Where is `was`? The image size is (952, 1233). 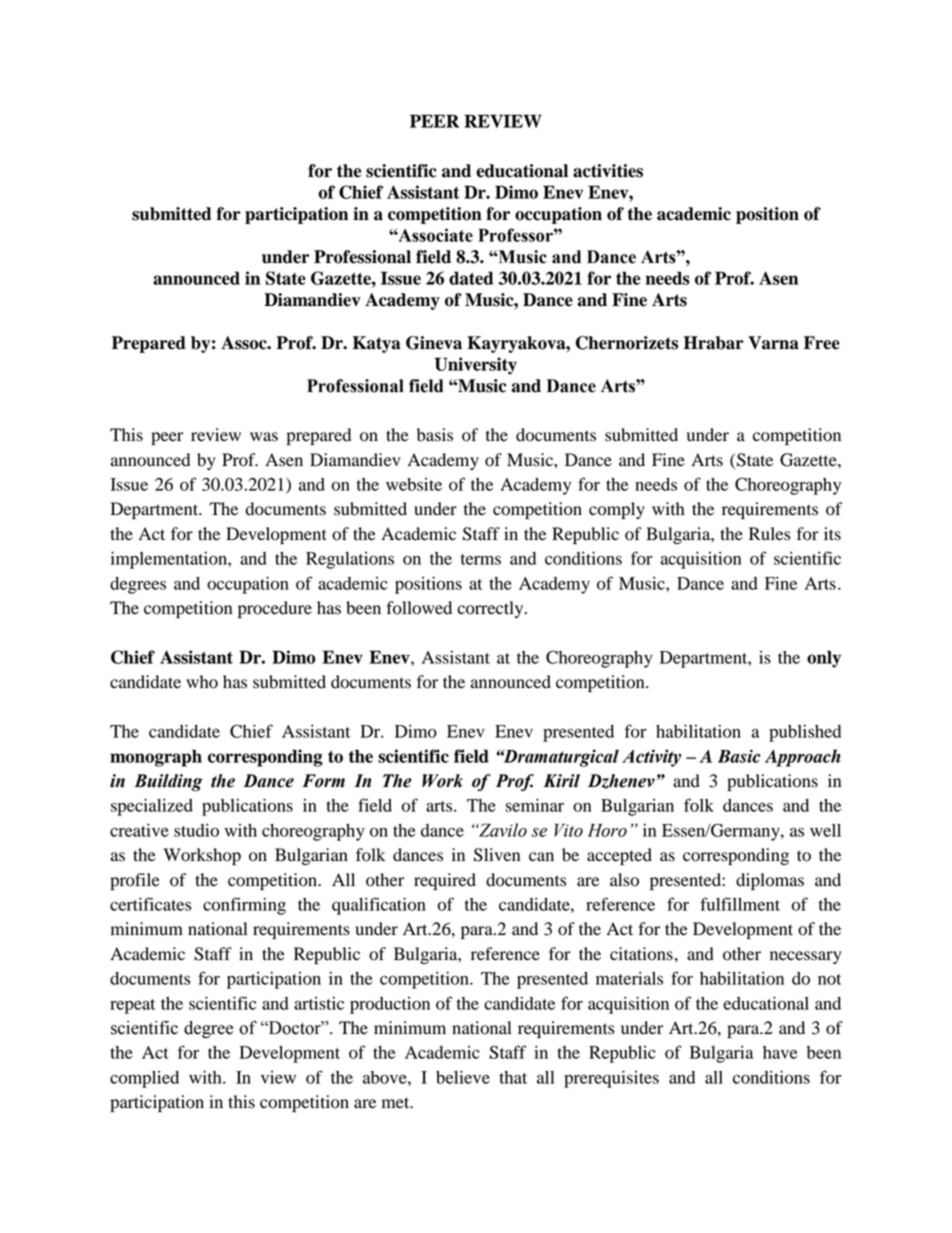
was is located at coordinates (264, 437).
